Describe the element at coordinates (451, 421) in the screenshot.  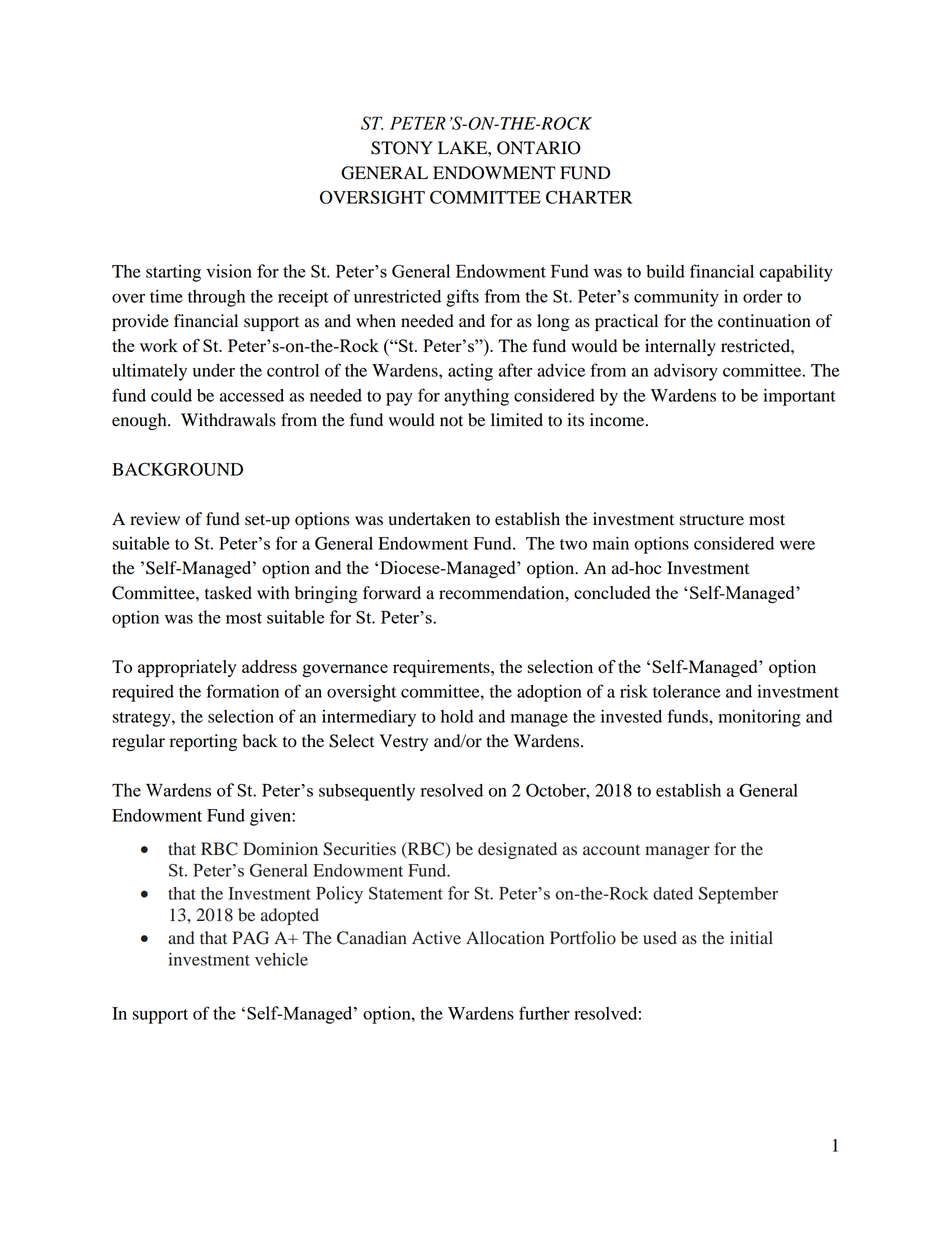
I see `not` at that location.
